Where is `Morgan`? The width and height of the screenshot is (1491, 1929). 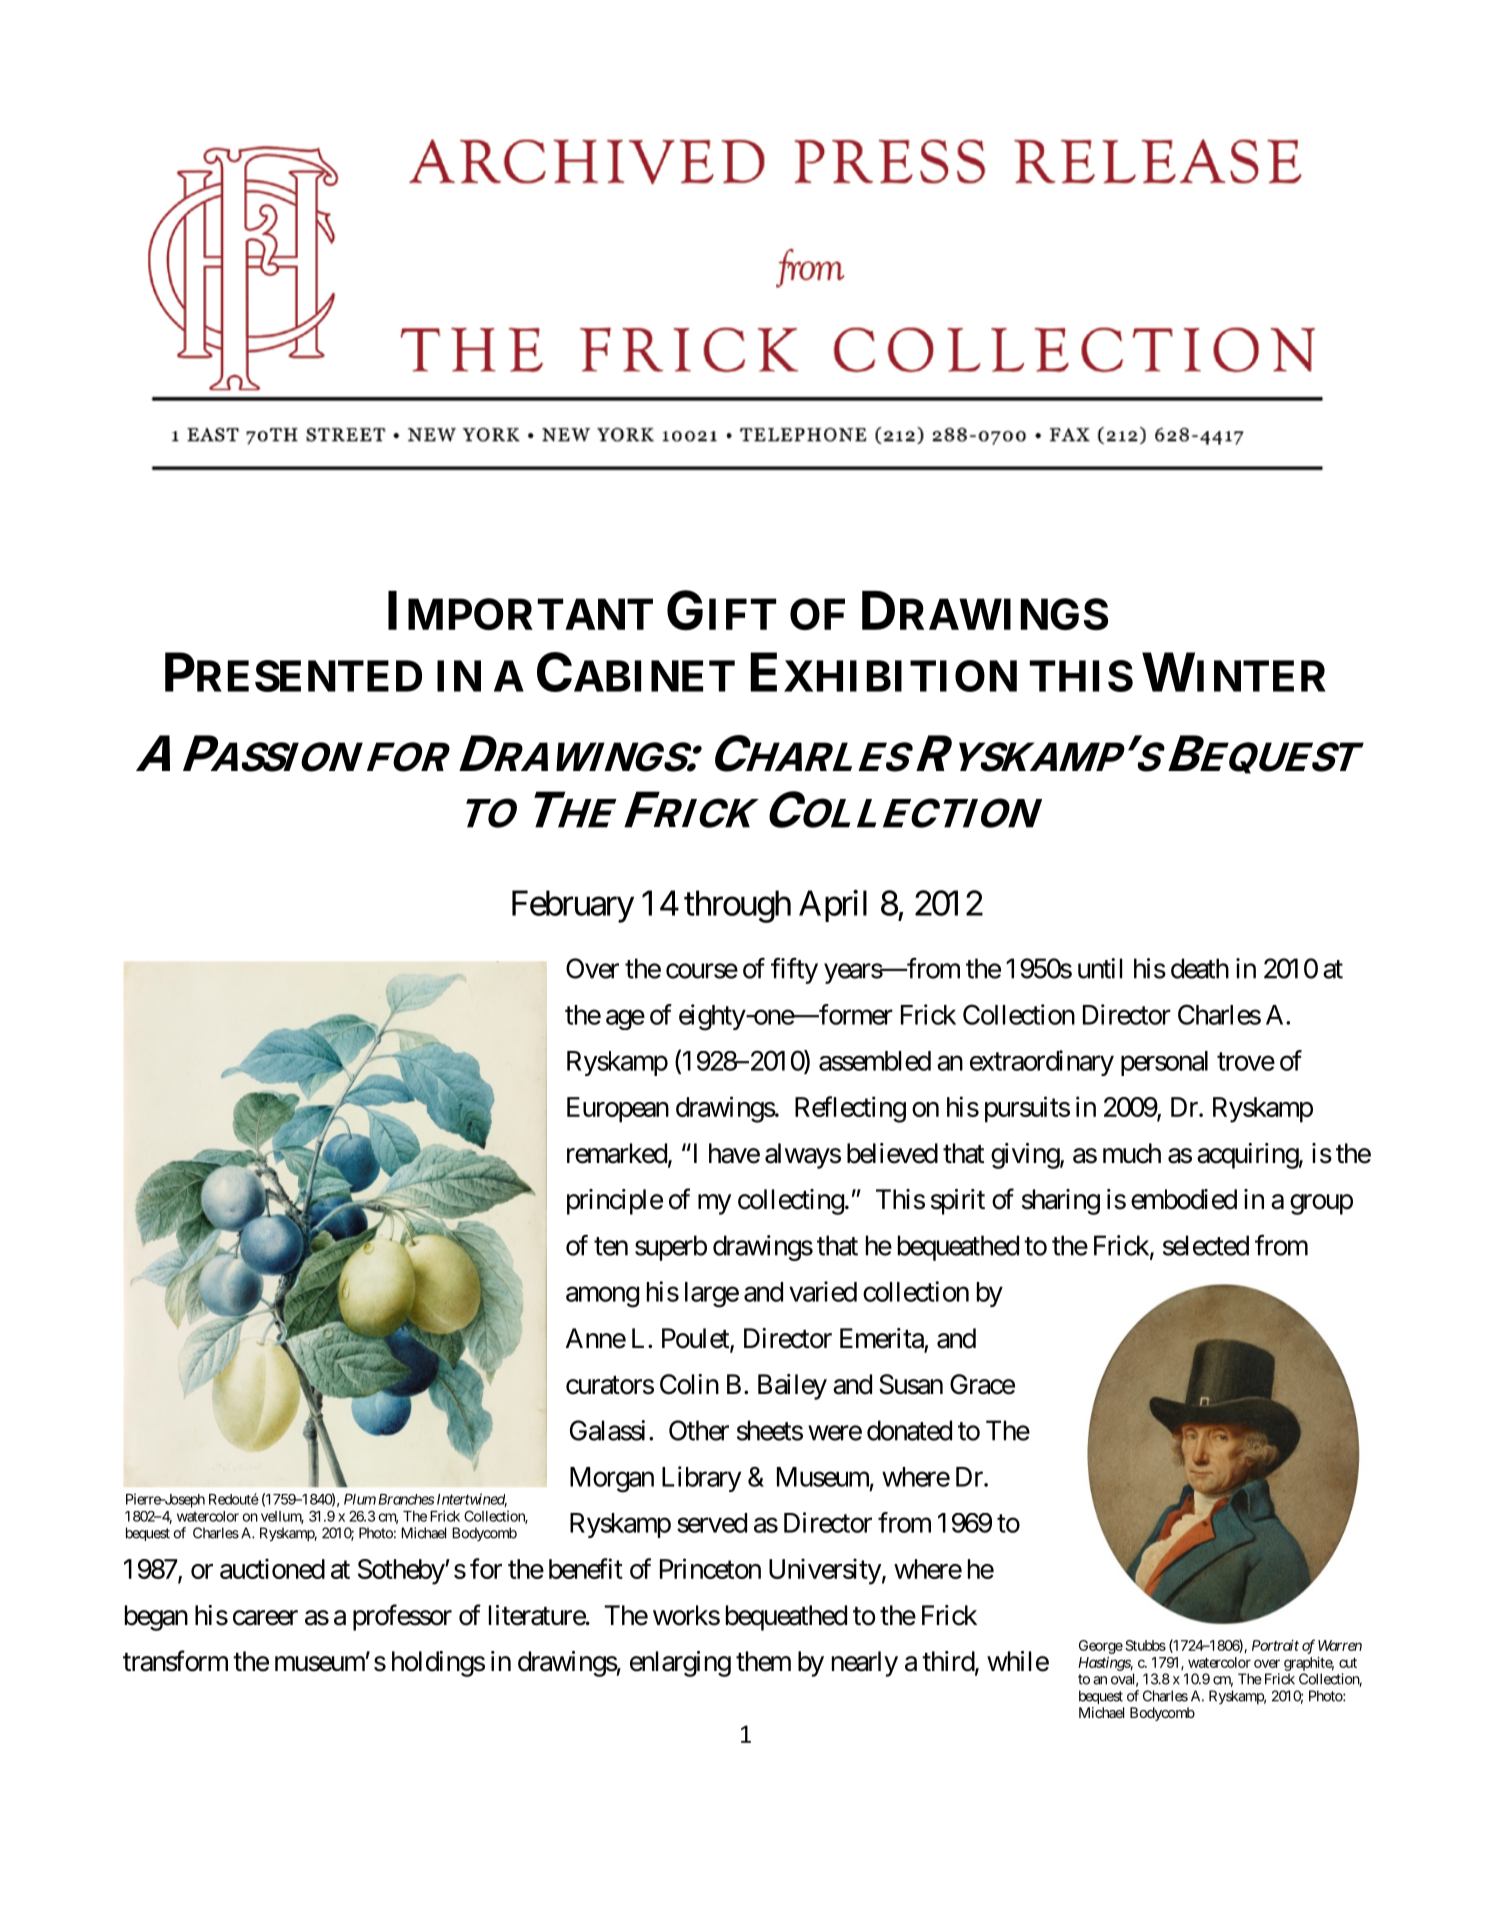 Morgan is located at coordinates (612, 1480).
